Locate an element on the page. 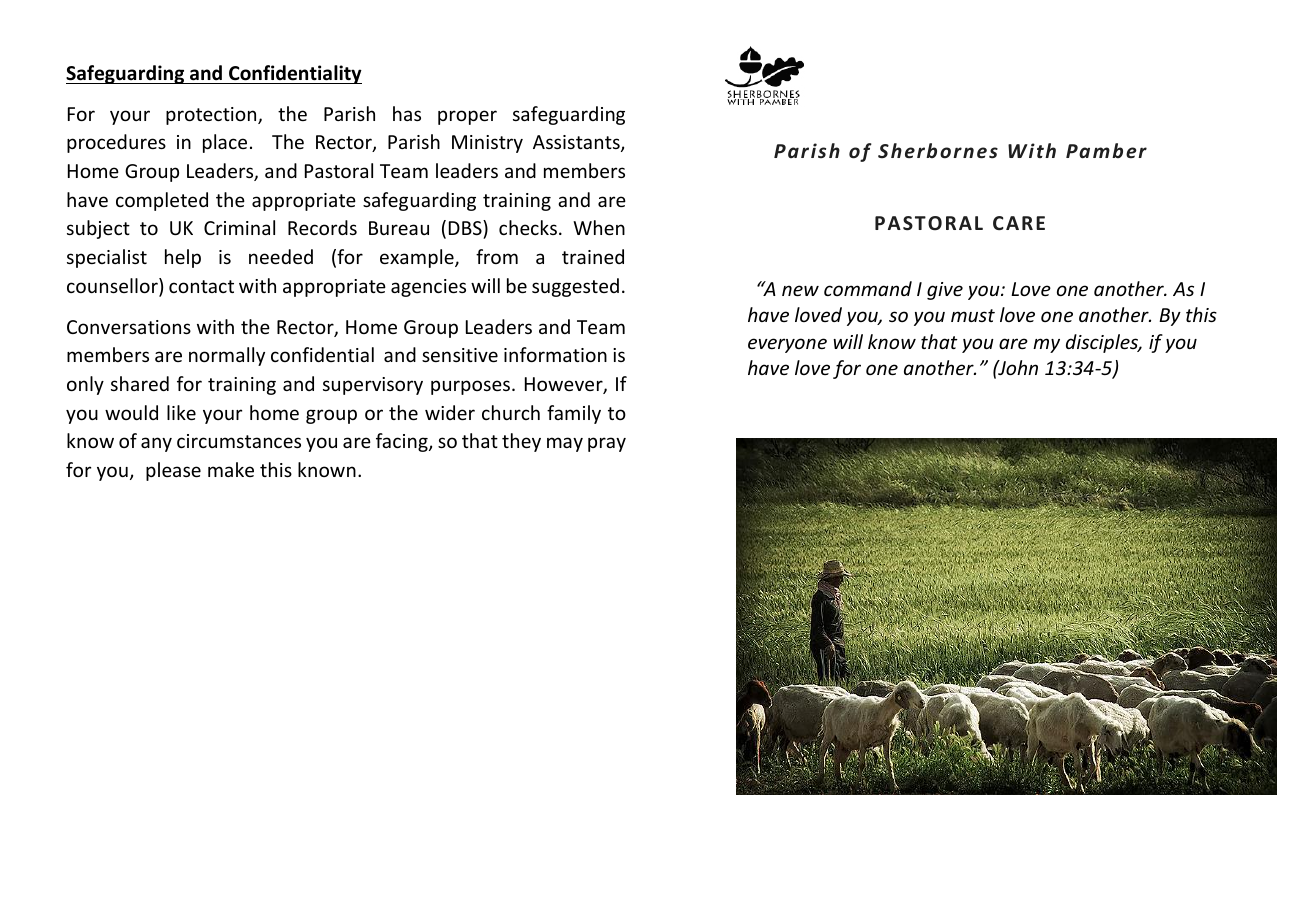 This document has height=924, width=1307. give is located at coordinates (945, 291).
